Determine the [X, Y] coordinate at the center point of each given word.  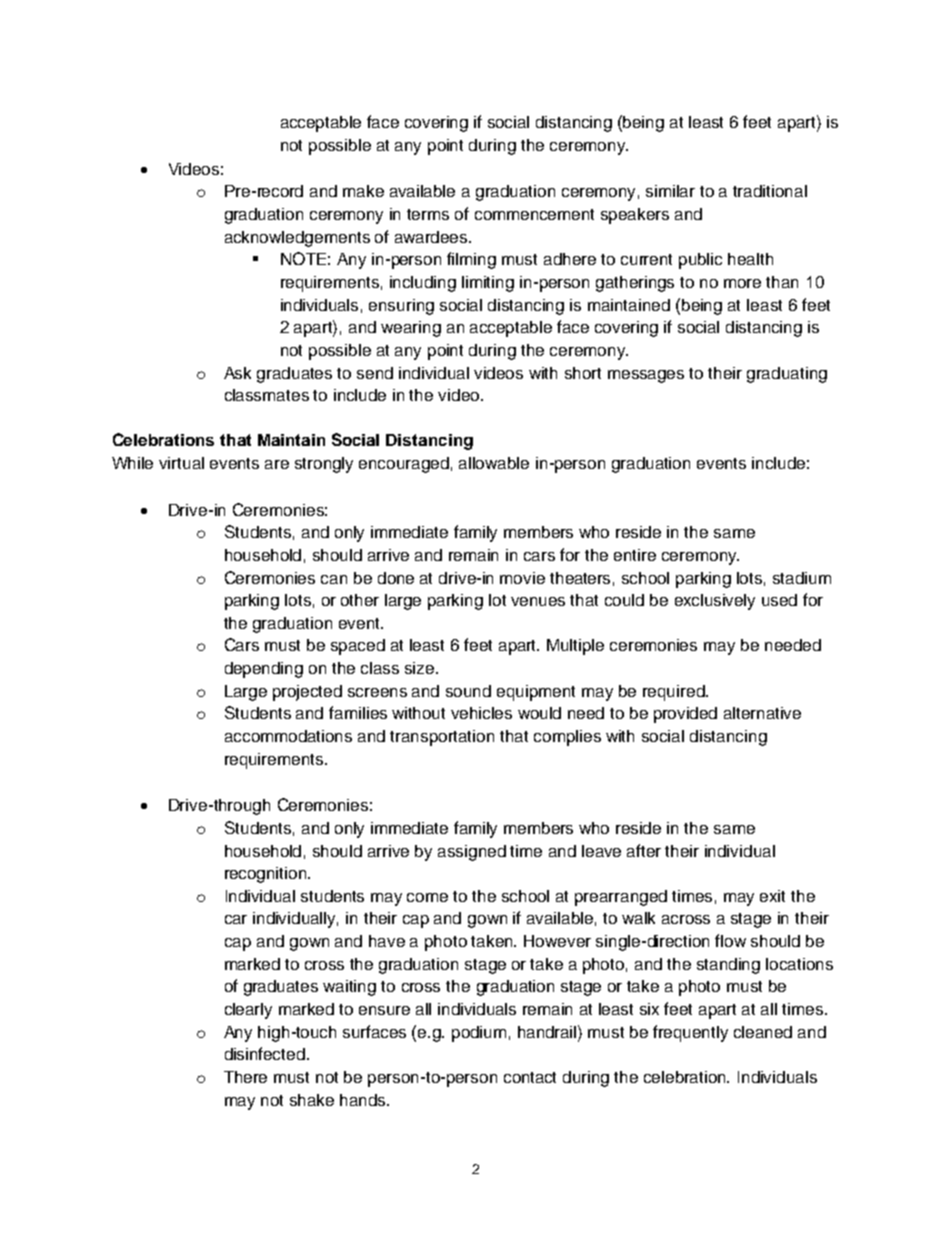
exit [772, 896]
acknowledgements [297, 239]
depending [264, 670]
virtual [181, 463]
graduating [787, 375]
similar [670, 191]
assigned [472, 853]
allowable [494, 463]
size [421, 668]
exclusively [715, 602]
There [245, 1077]
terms [428, 214]
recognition [267, 875]
